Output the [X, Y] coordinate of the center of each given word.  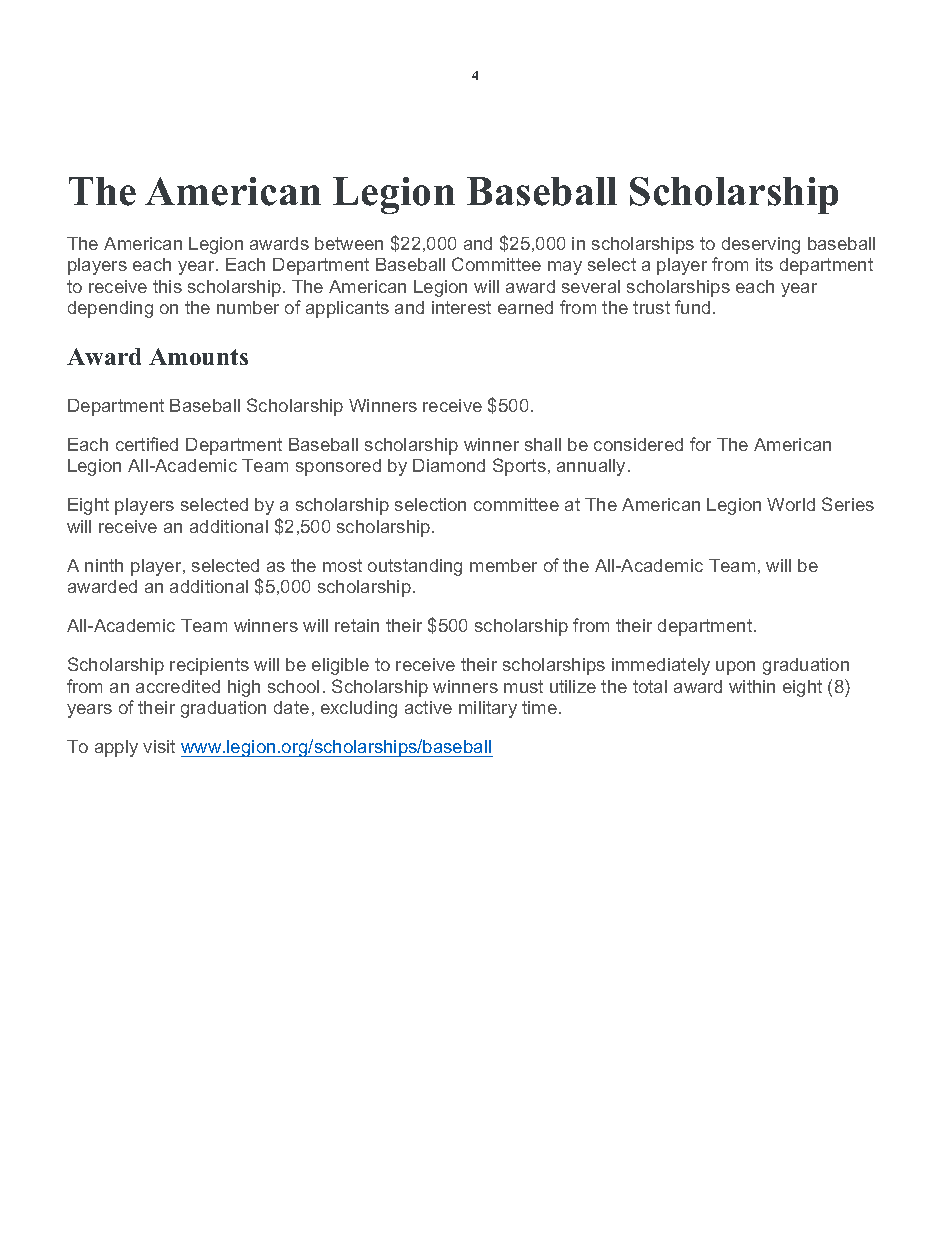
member [503, 565]
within [752, 686]
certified [147, 444]
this [167, 286]
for [700, 444]
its [764, 264]
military [488, 709]
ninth [104, 565]
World [791, 504]
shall [543, 444]
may [565, 268]
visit [159, 746]
